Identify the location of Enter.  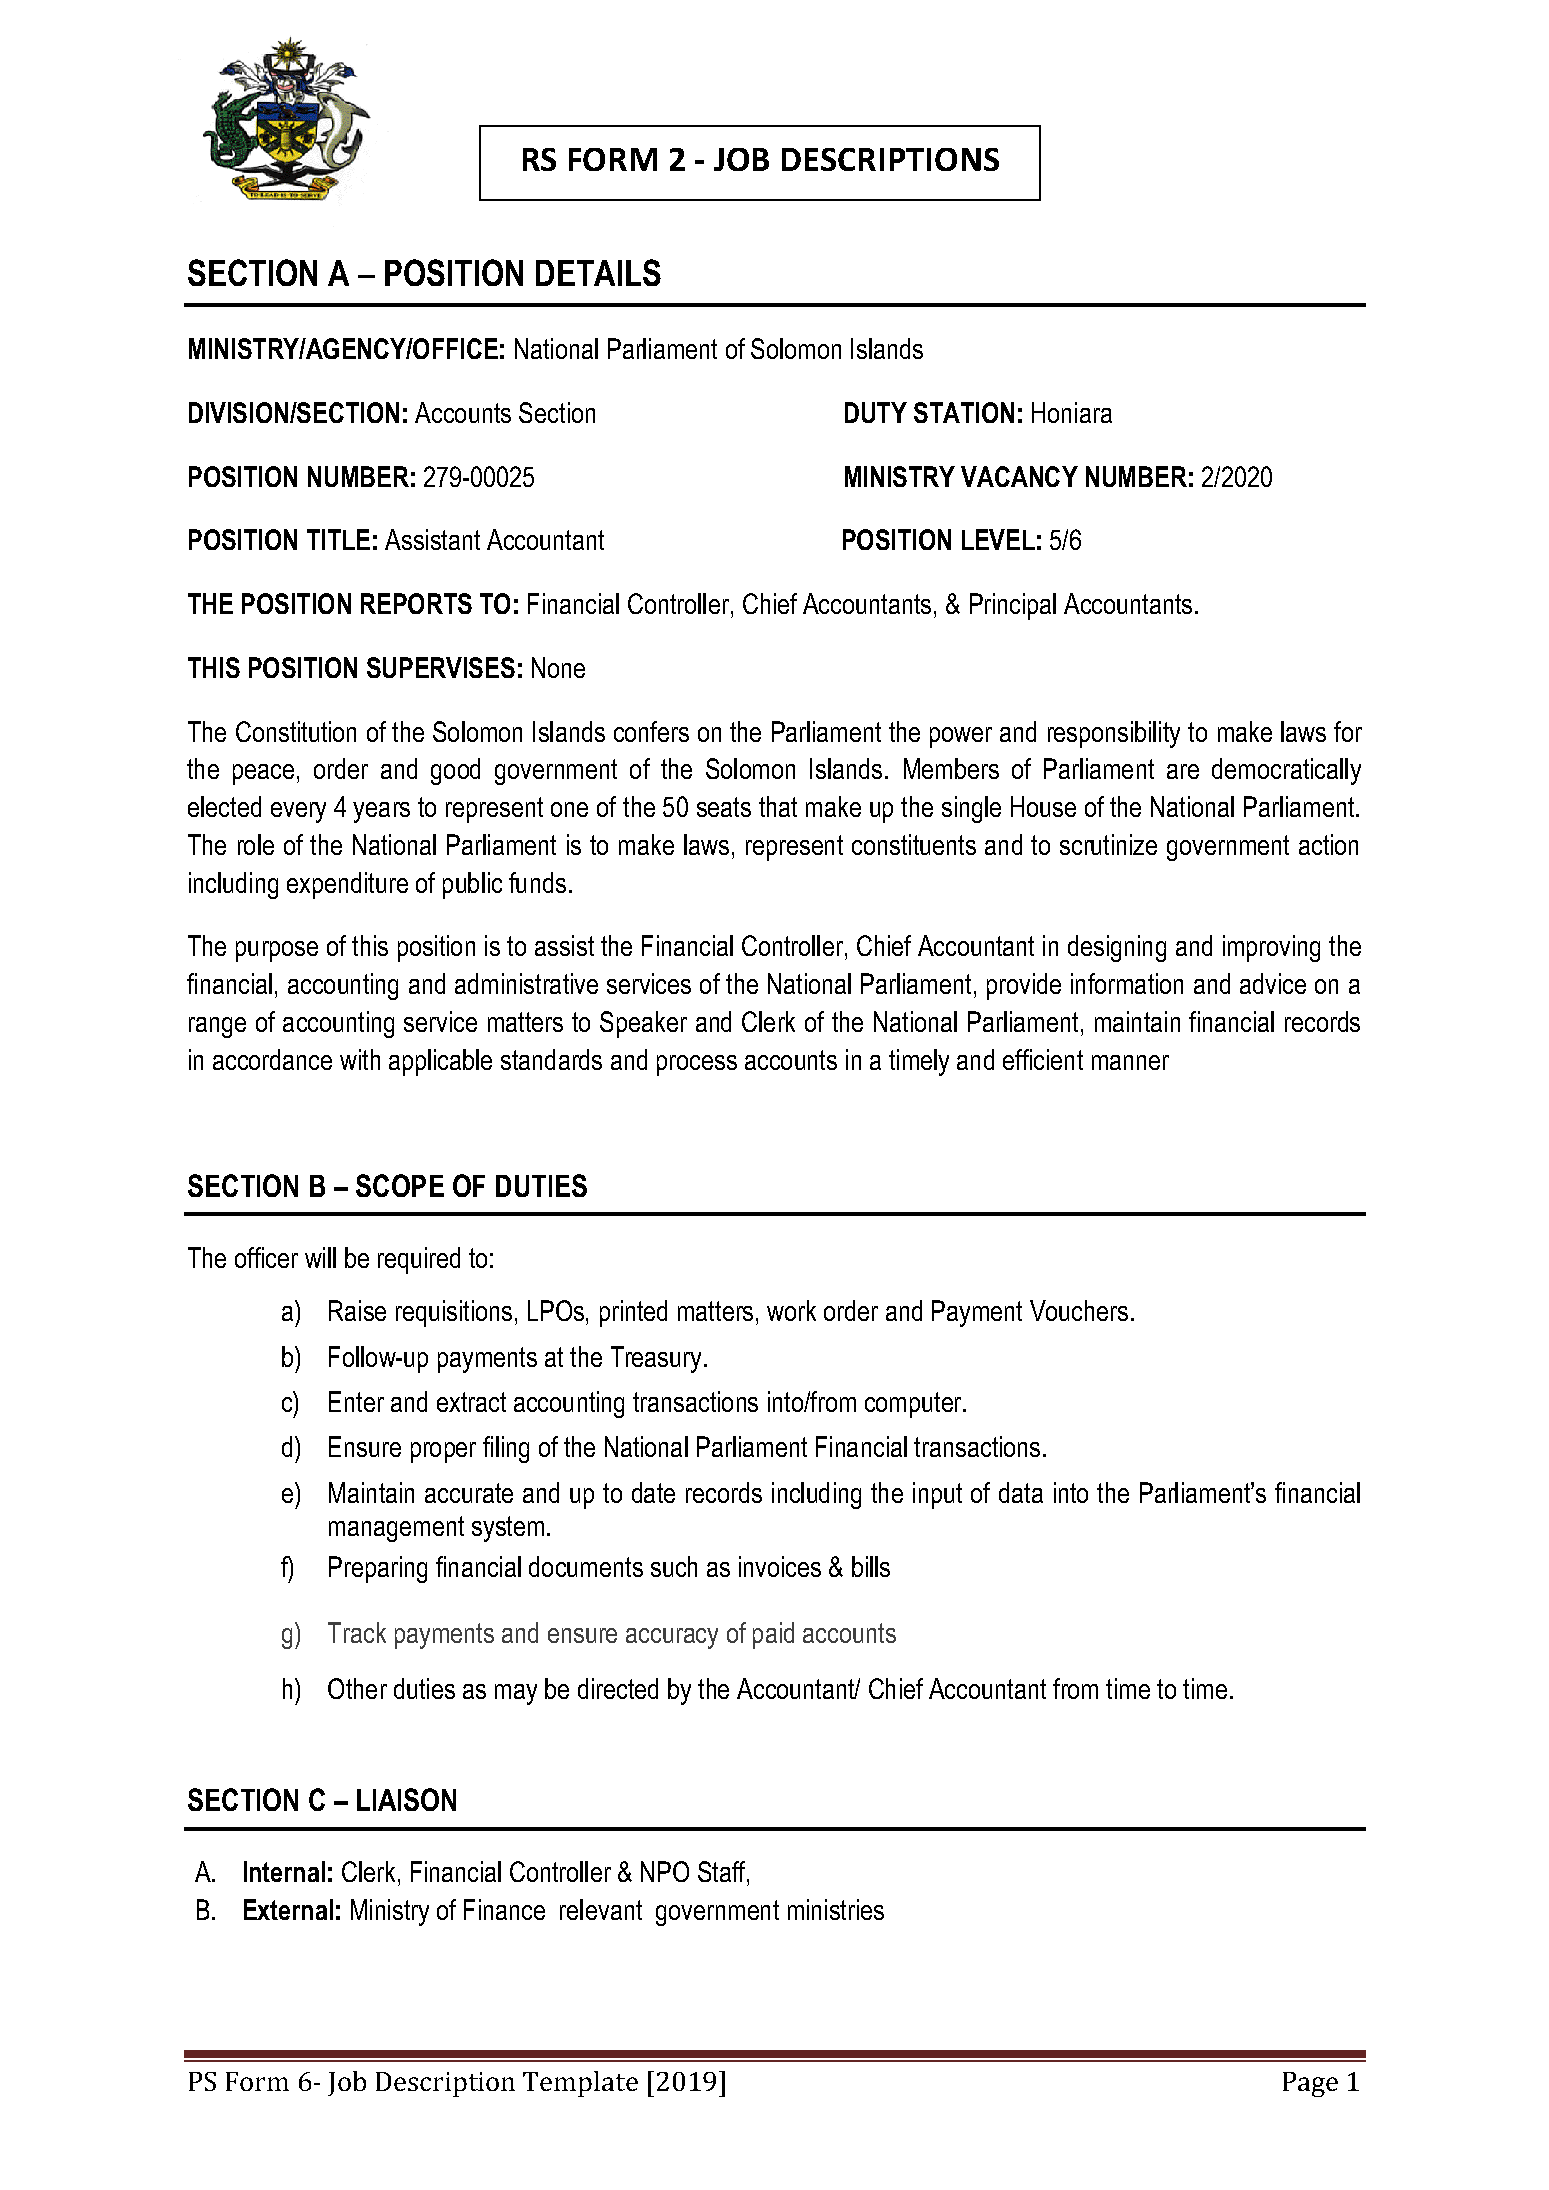
(356, 1401).
